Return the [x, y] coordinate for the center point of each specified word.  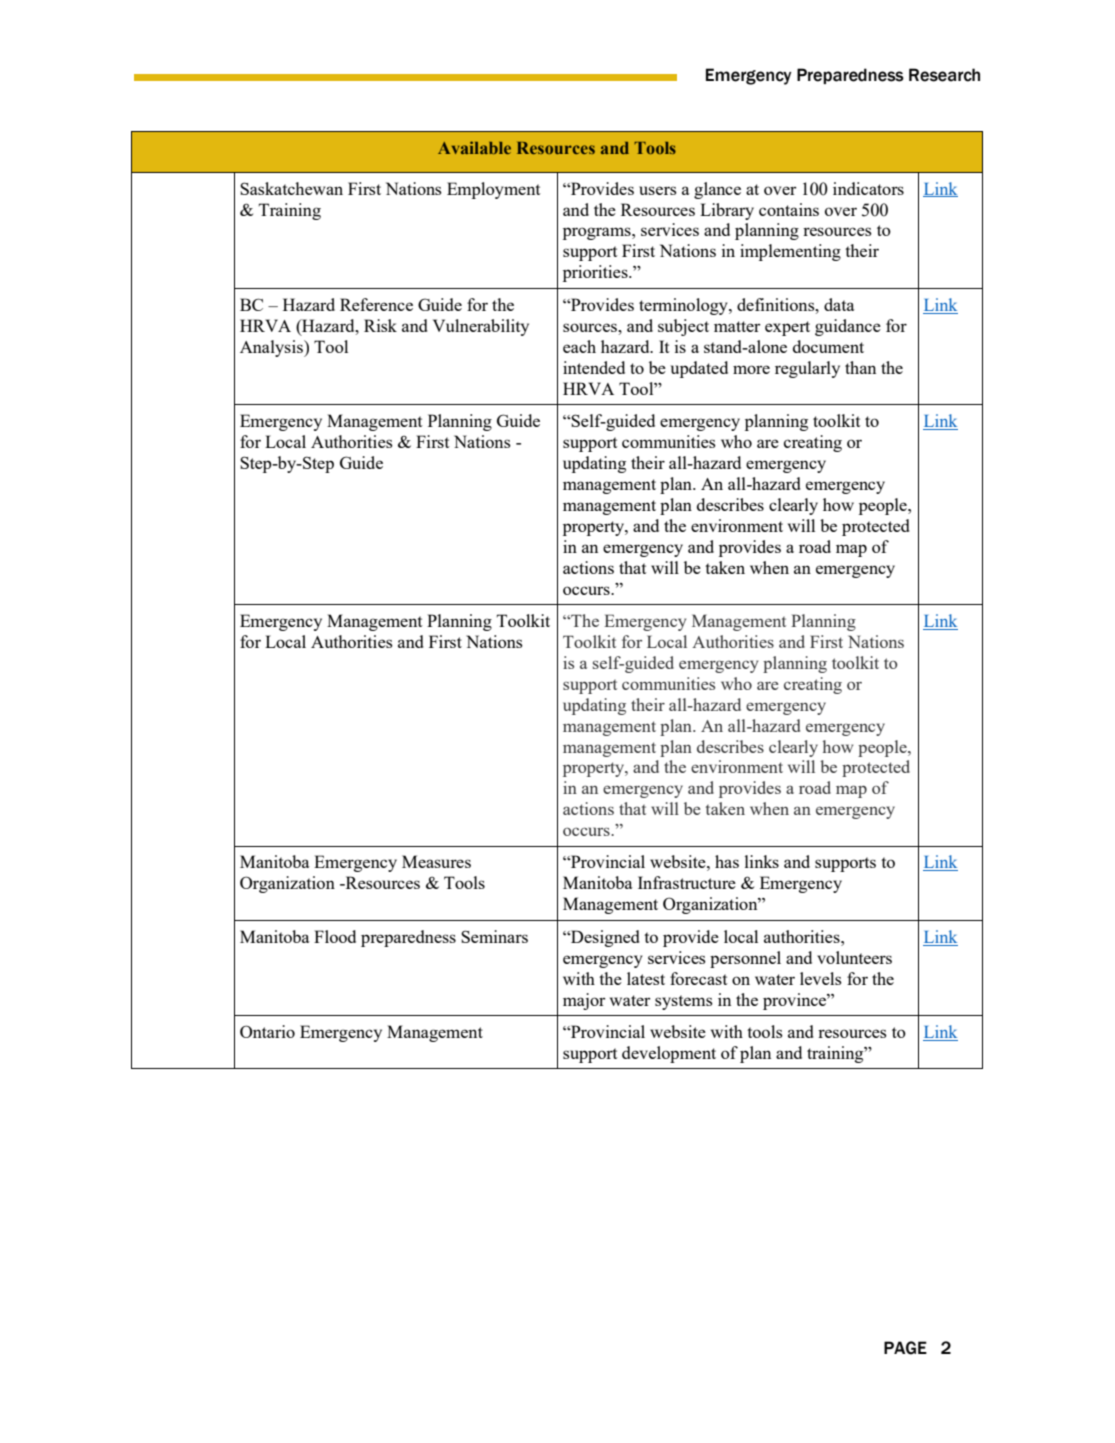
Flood [335, 936]
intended [594, 367]
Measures [436, 861]
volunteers [854, 957]
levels [821, 978]
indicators [868, 188]
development [669, 1054]
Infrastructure [687, 882]
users [658, 190]
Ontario [267, 1031]
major [584, 1001]
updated [699, 369]
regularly [807, 369]
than [860, 367]
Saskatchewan [291, 188]
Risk [380, 325]
